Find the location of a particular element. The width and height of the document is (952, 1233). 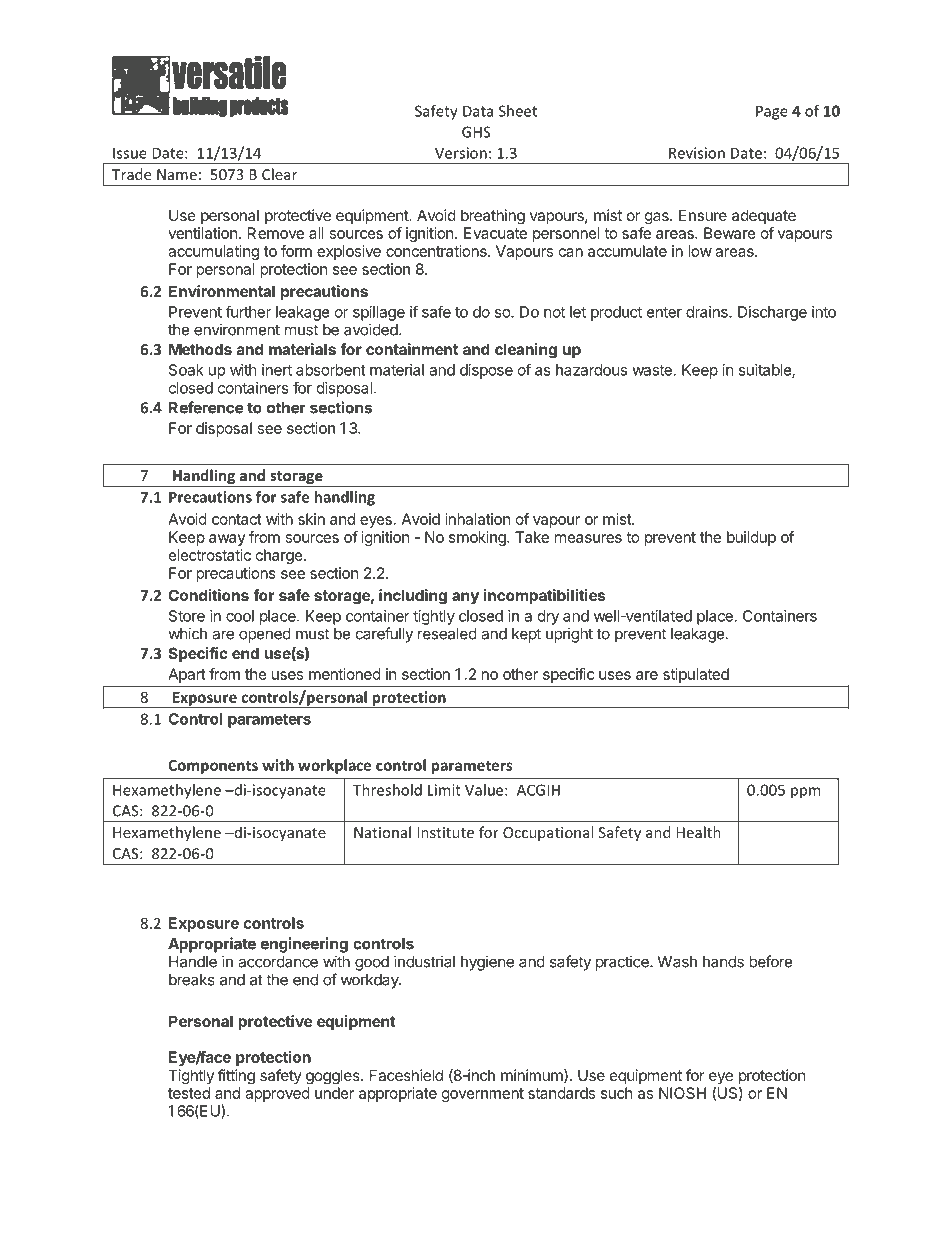

inhalation is located at coordinates (478, 519).
